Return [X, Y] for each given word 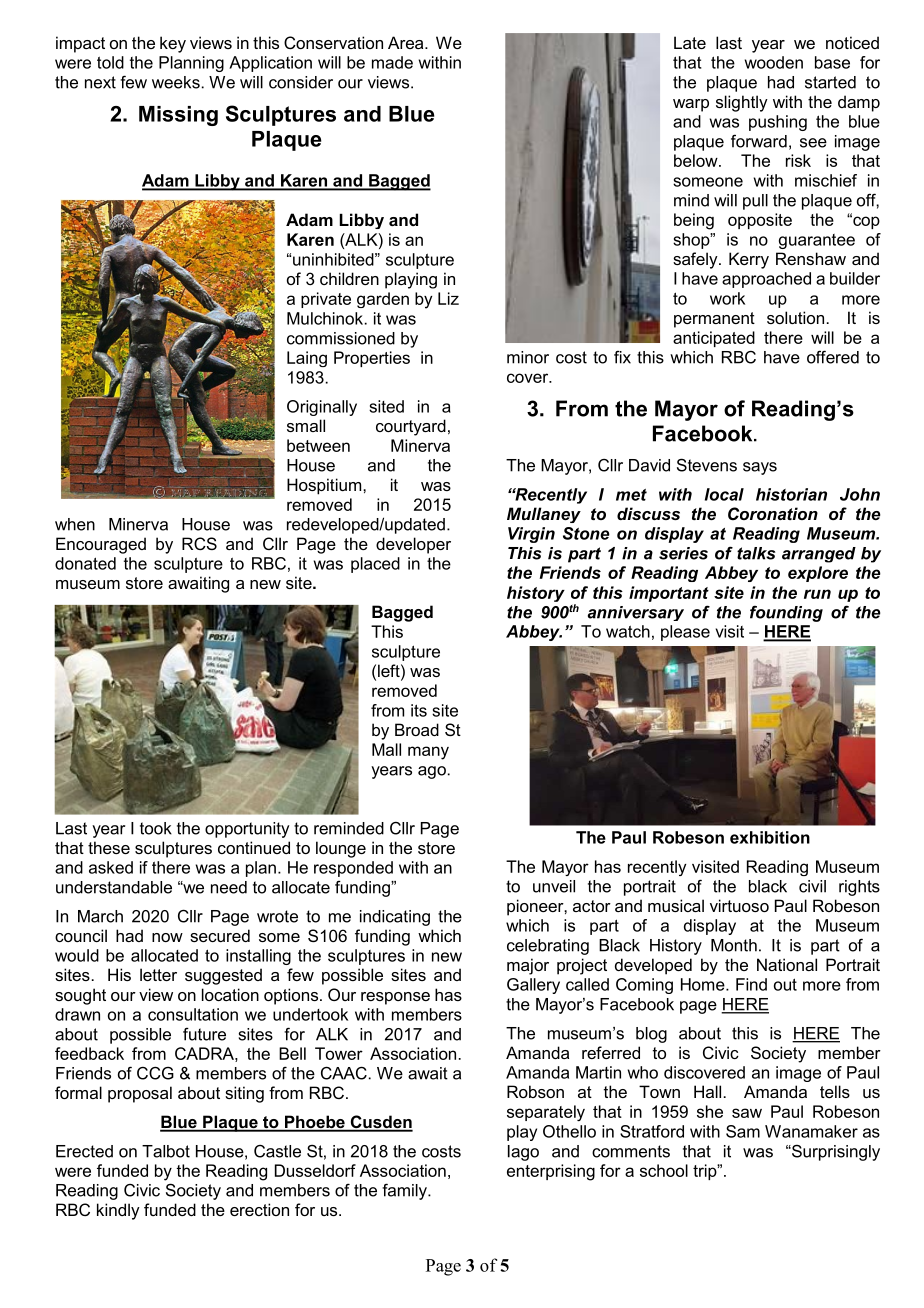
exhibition [770, 837]
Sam [743, 1131]
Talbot [166, 1151]
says [760, 468]
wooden [774, 62]
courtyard [411, 427]
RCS [199, 543]
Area [407, 42]
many [428, 753]
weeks [176, 82]
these [109, 847]
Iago [523, 1153]
